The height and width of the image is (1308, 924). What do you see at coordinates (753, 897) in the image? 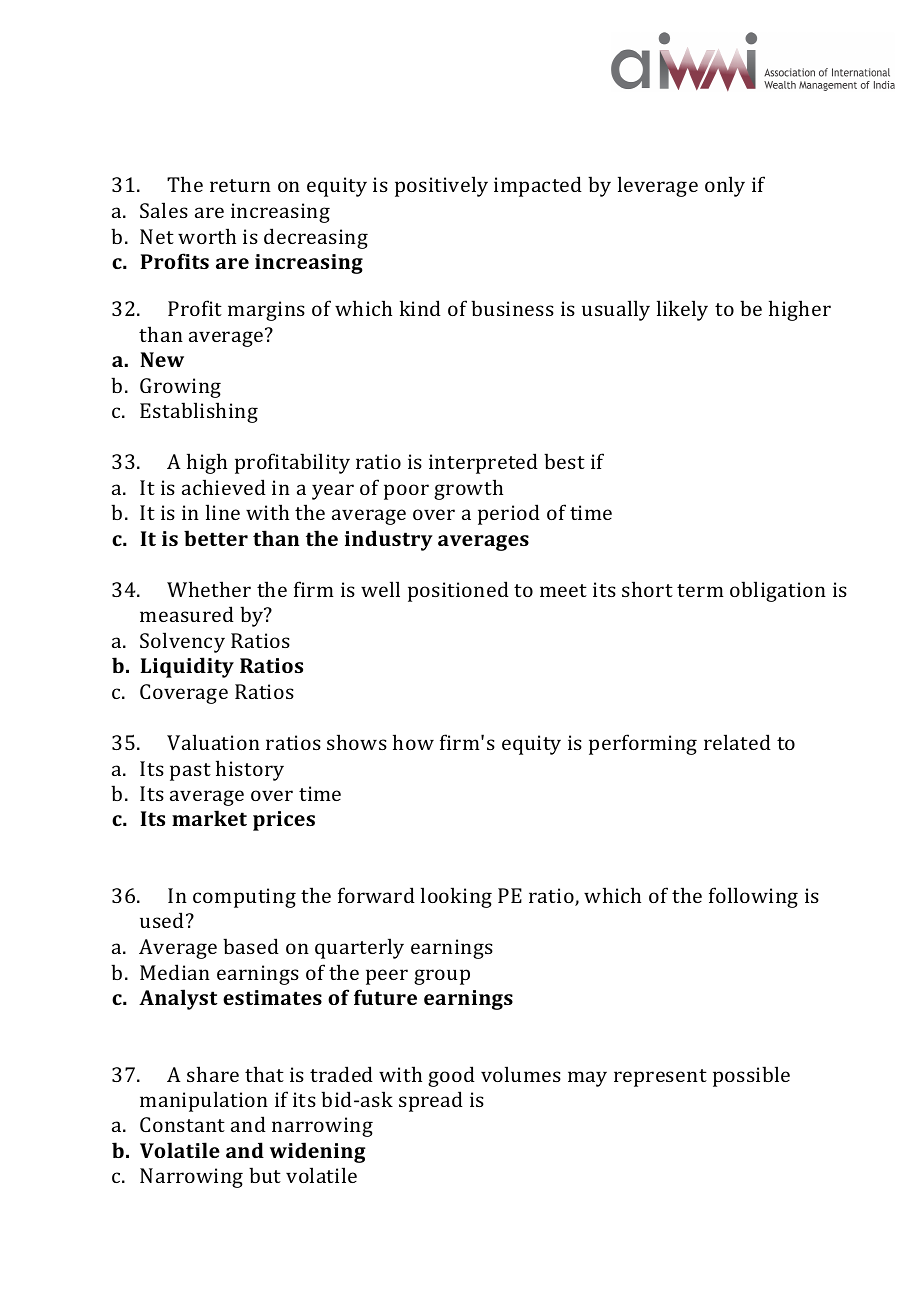
I see `following` at bounding box center [753, 897].
